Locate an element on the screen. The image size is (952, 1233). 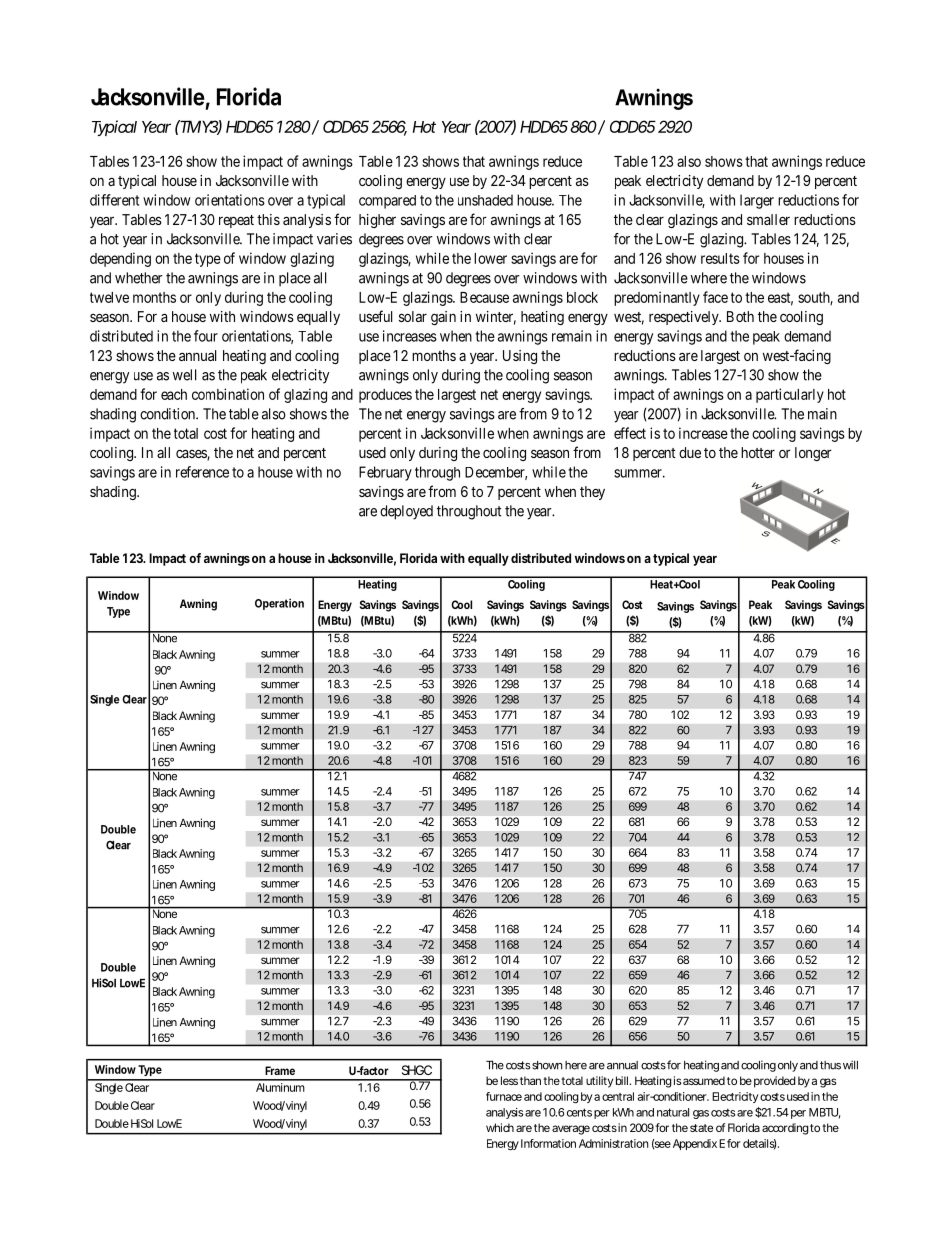
hotter is located at coordinates (758, 452).
